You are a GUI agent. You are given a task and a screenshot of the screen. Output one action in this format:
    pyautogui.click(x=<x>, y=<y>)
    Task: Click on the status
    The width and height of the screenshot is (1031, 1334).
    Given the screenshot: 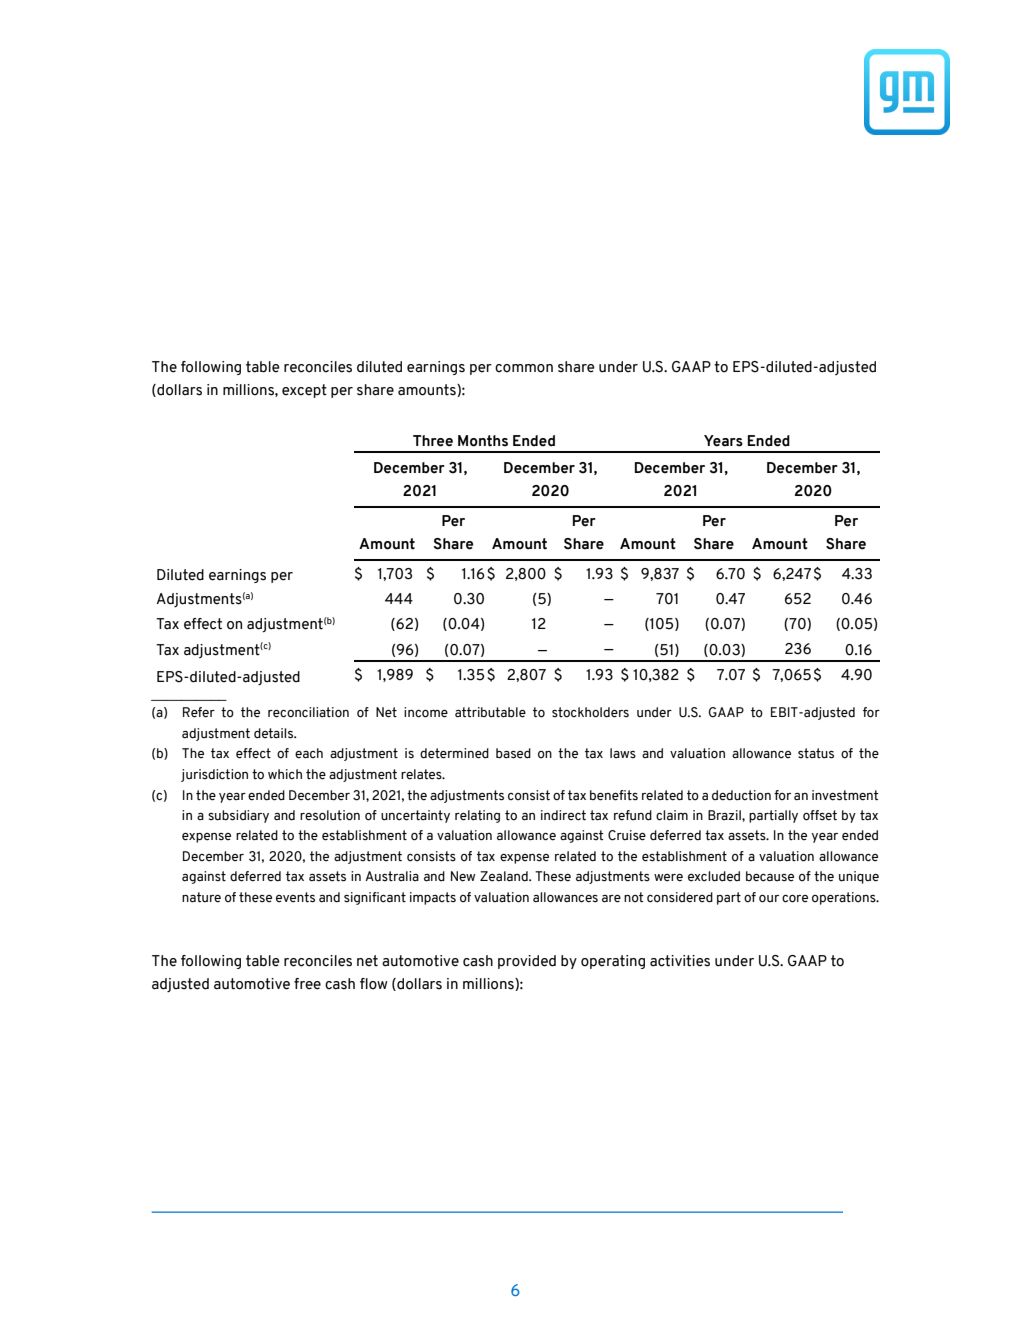 What is the action you would take?
    pyautogui.click(x=816, y=753)
